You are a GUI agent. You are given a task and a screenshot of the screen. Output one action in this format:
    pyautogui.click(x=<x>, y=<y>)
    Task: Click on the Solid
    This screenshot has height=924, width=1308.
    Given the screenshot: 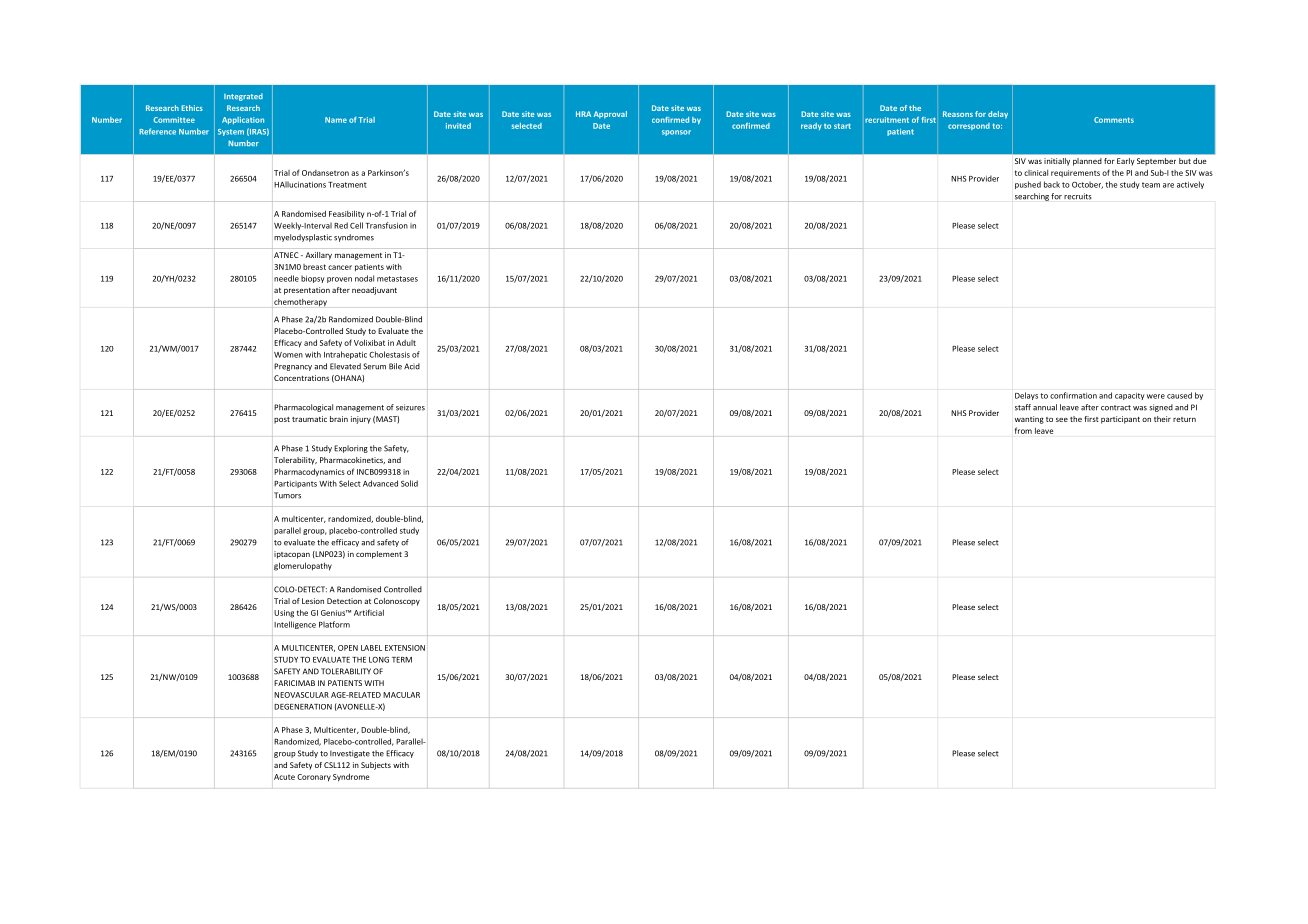 What is the action you would take?
    pyautogui.click(x=409, y=483)
